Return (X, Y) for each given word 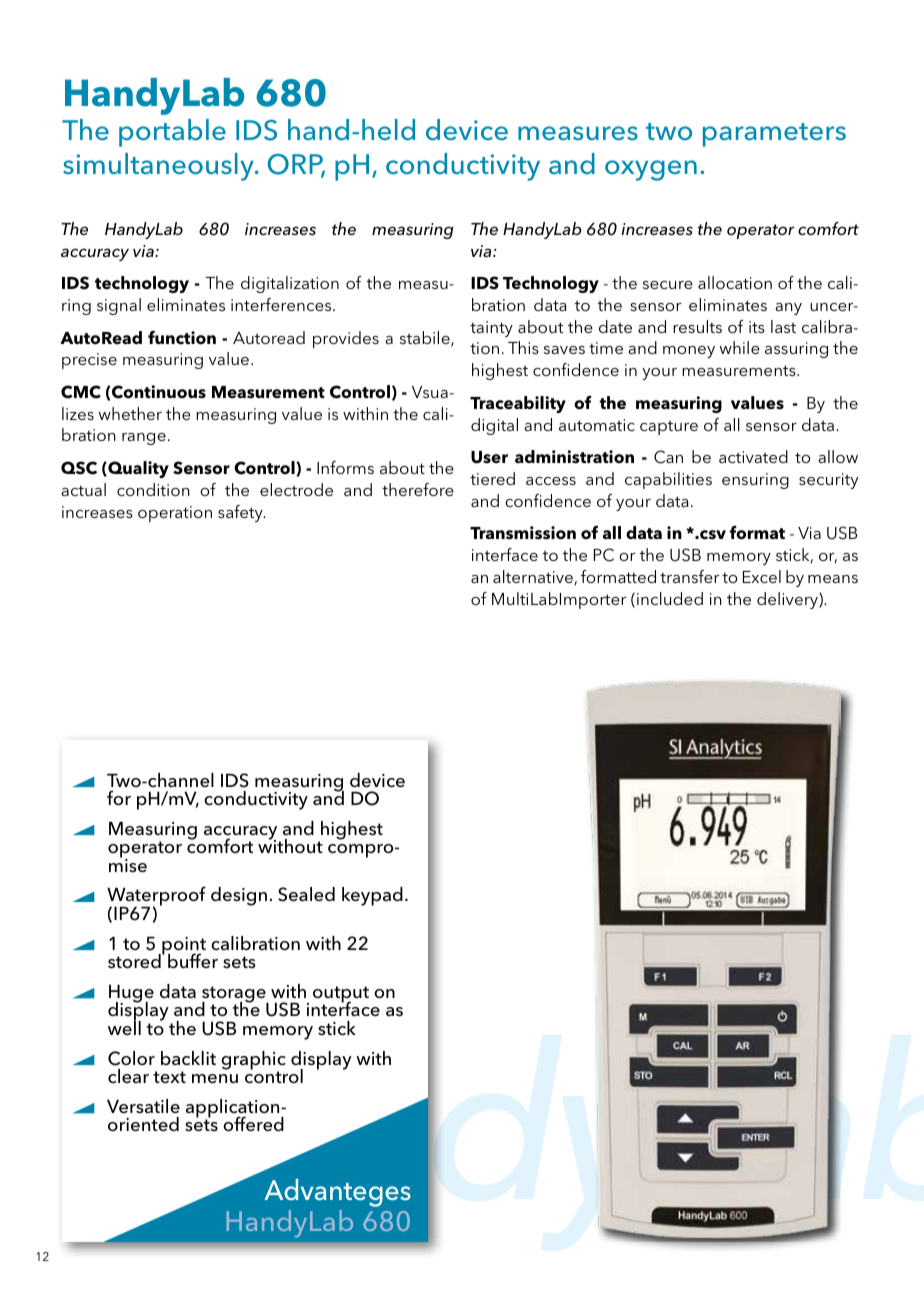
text (169, 1077)
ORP (296, 166)
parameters (774, 135)
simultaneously (159, 167)
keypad (372, 896)
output (341, 995)
